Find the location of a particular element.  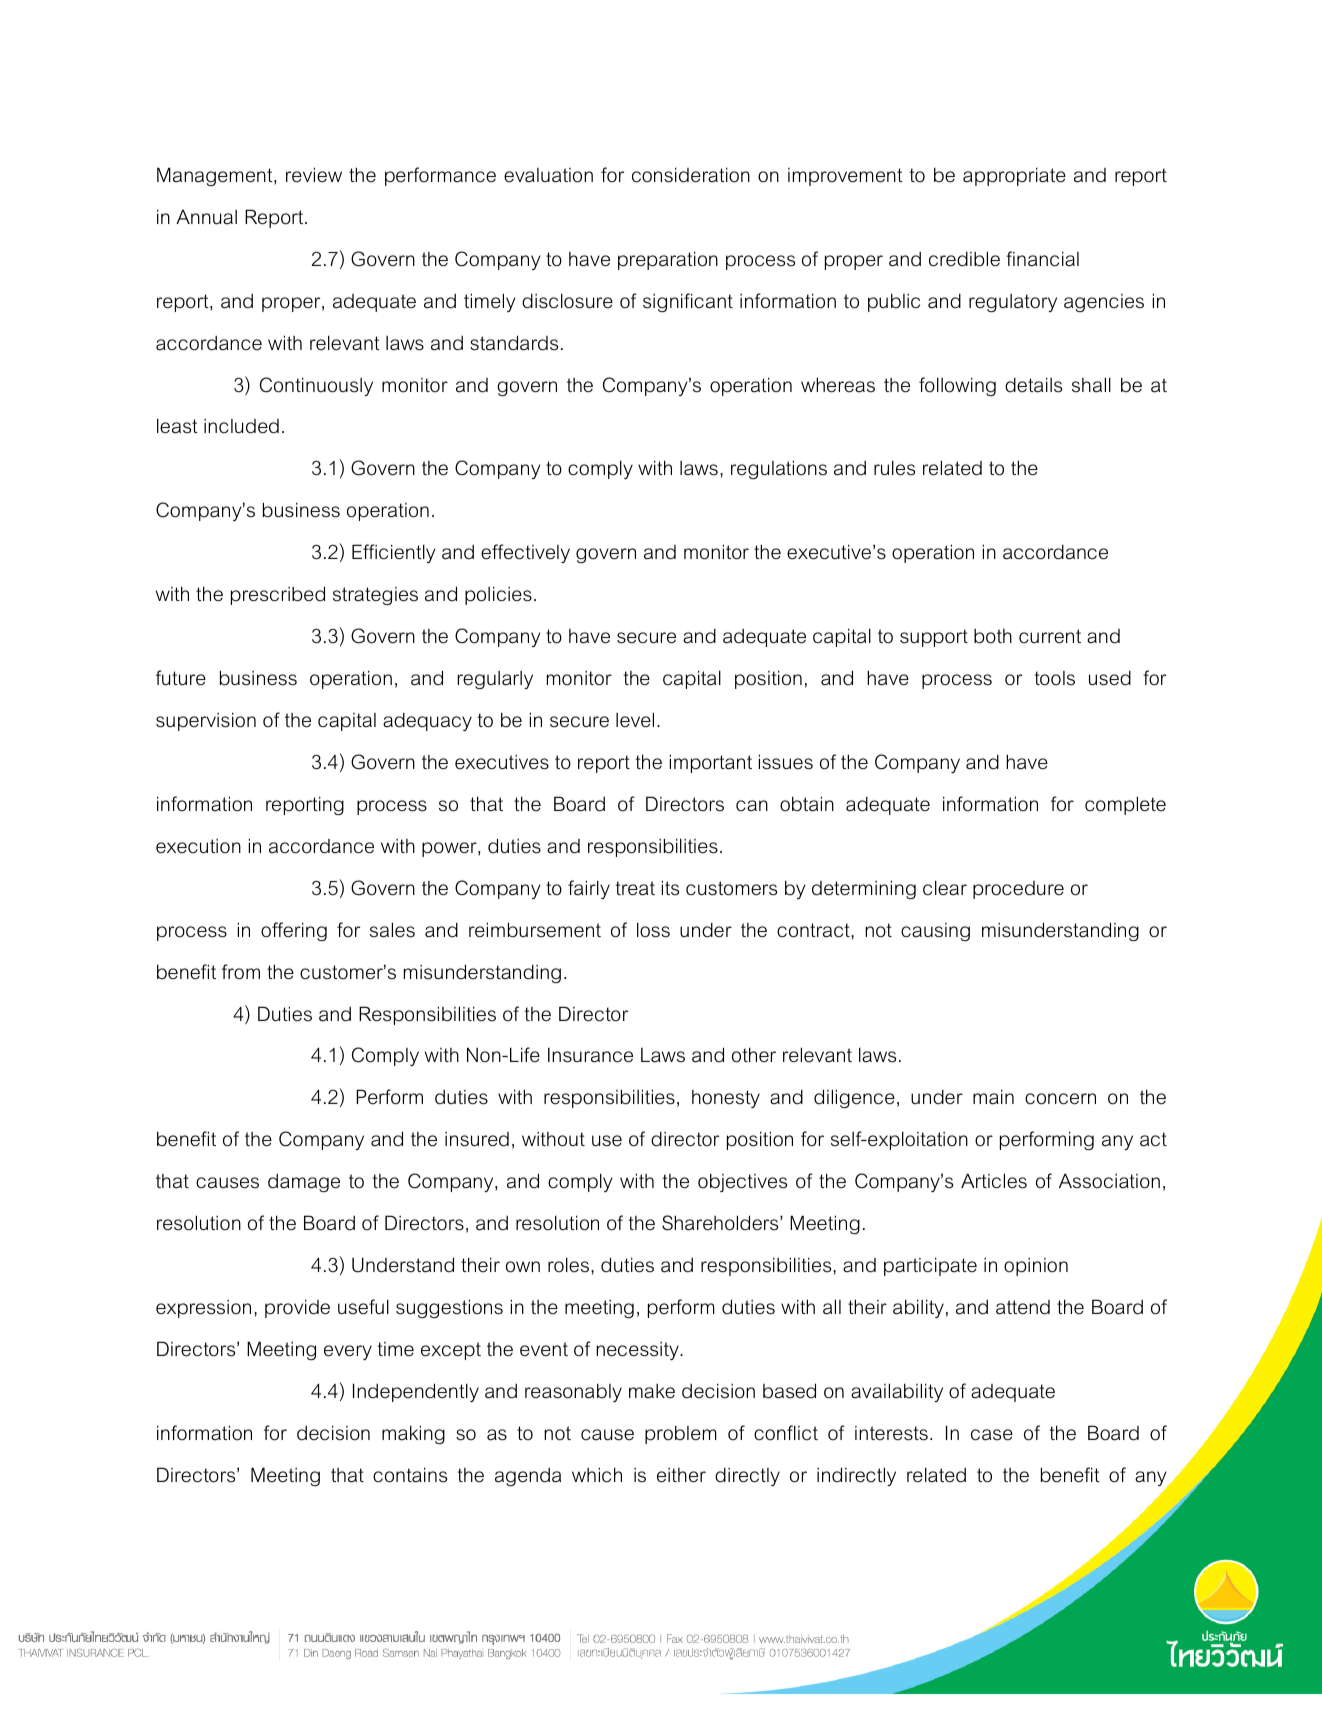

making is located at coordinates (413, 1434).
